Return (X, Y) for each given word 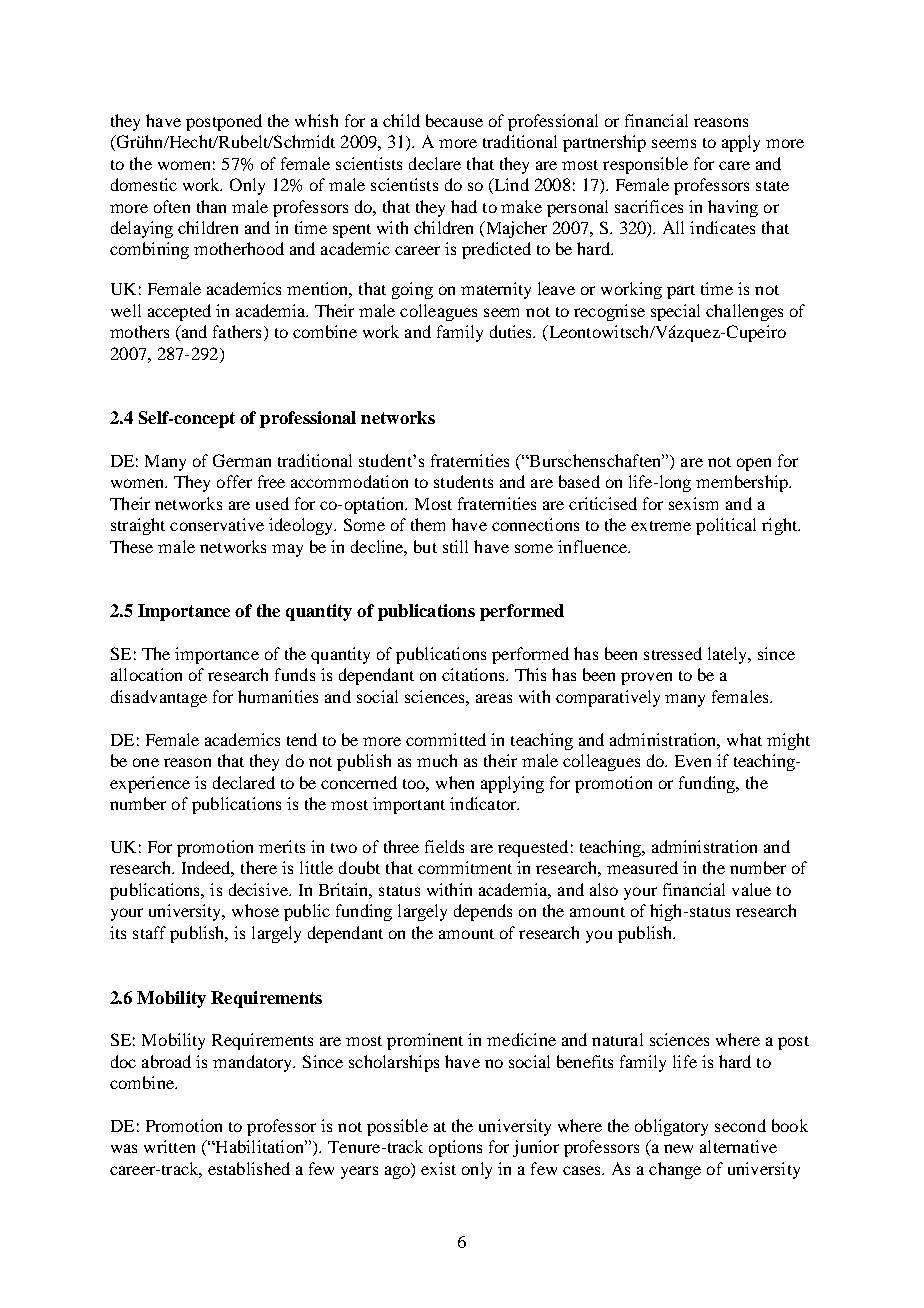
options (455, 1148)
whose (255, 910)
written (169, 1146)
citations (474, 674)
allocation (146, 674)
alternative (738, 1146)
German (242, 460)
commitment (465, 867)
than (211, 206)
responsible (645, 165)
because (454, 120)
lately (729, 655)
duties (512, 331)
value (751, 889)
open (754, 464)
